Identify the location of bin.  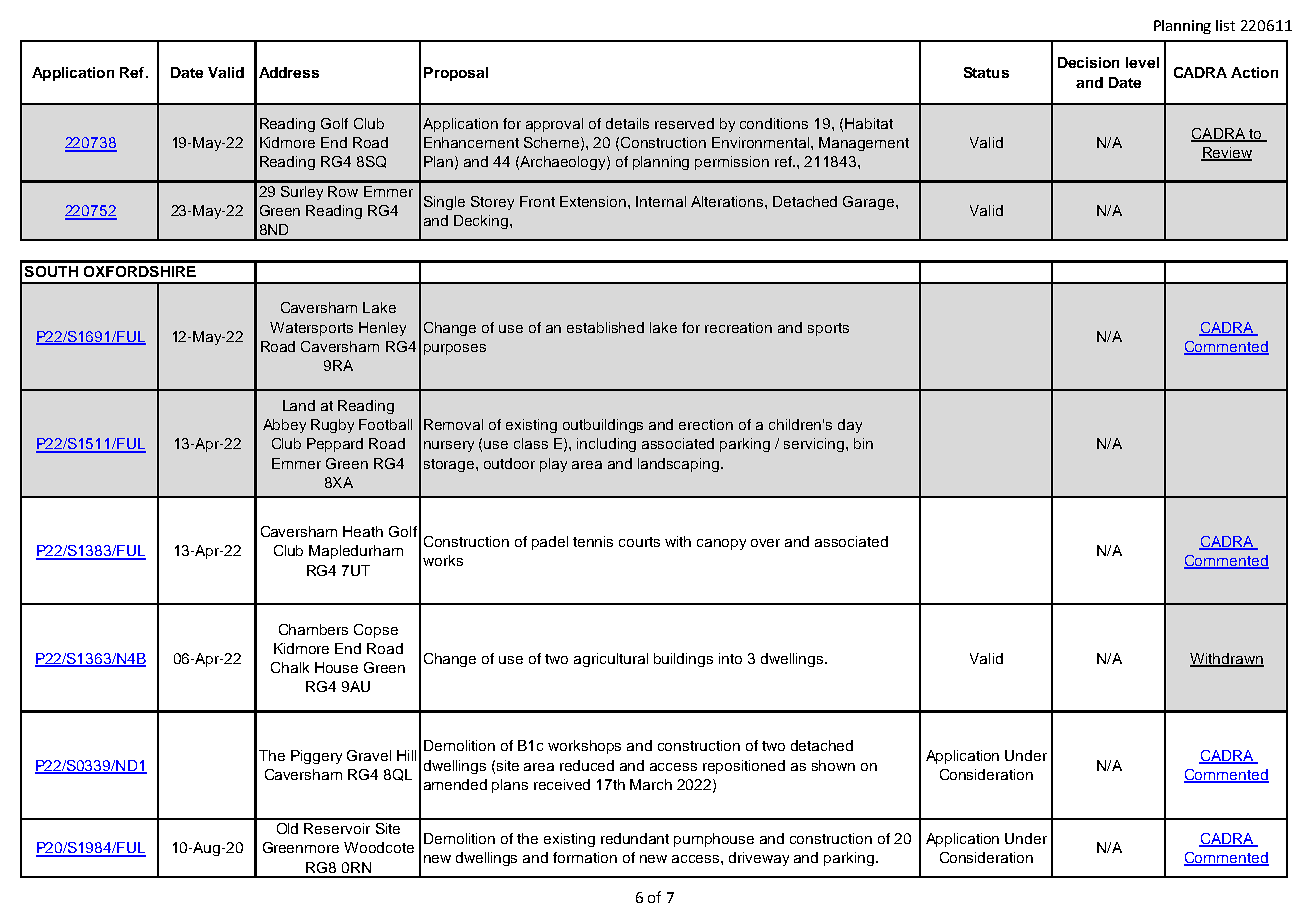
(863, 443).
